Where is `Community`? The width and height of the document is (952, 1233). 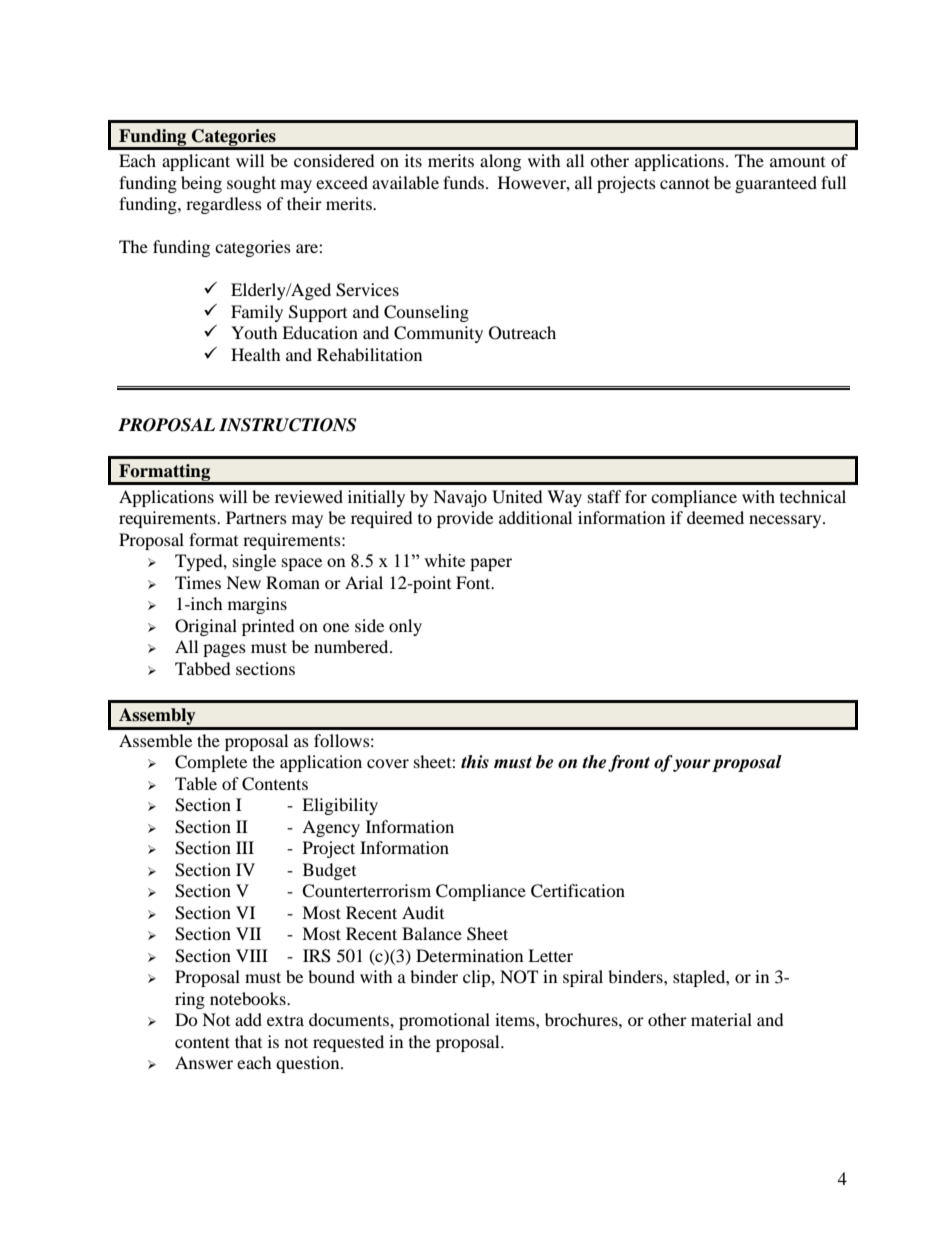
Community is located at coordinates (438, 334).
